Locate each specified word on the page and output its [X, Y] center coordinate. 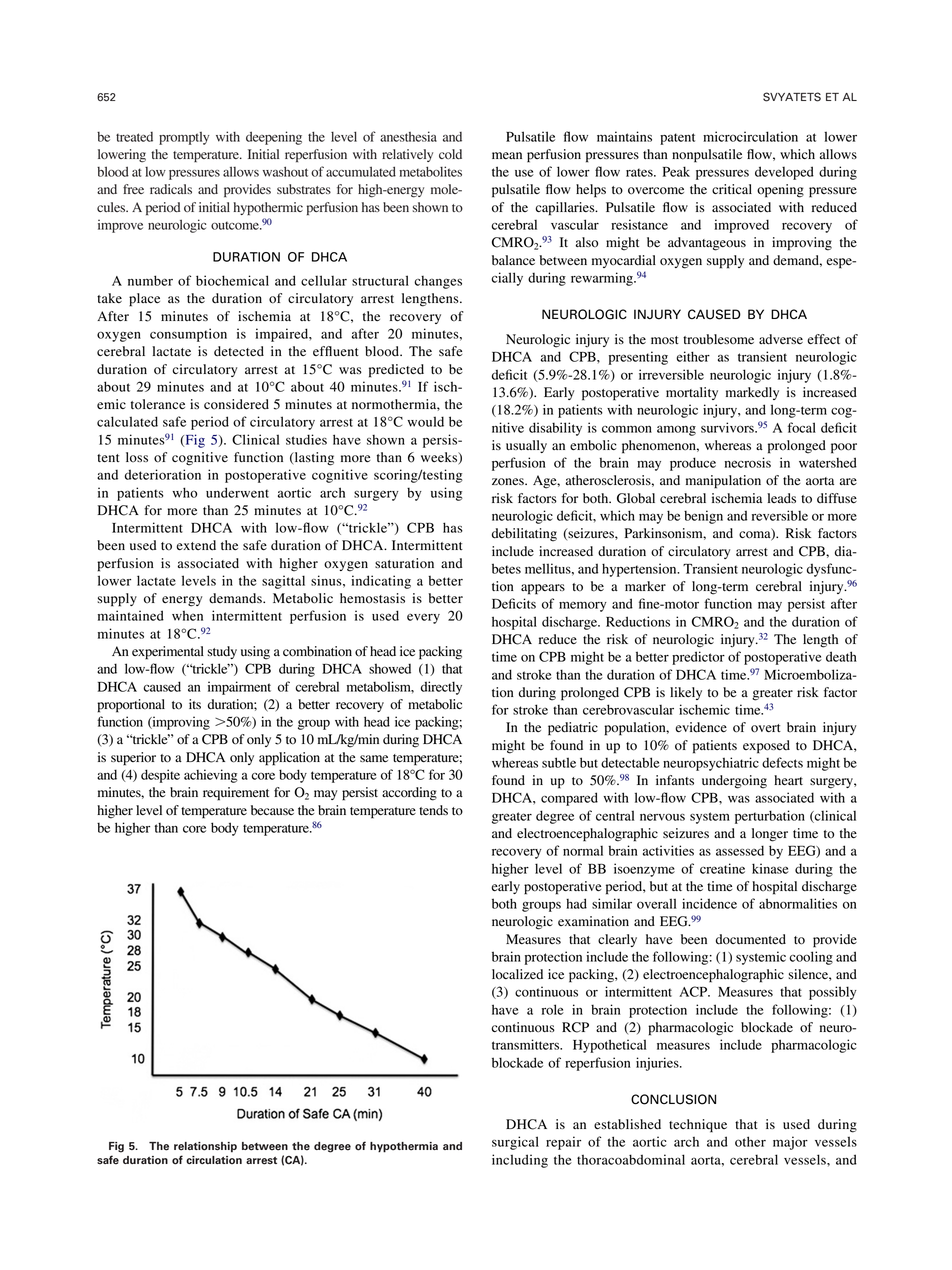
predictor [698, 658]
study [222, 652]
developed [784, 173]
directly [441, 688]
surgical [515, 1143]
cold [450, 154]
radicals [171, 189]
